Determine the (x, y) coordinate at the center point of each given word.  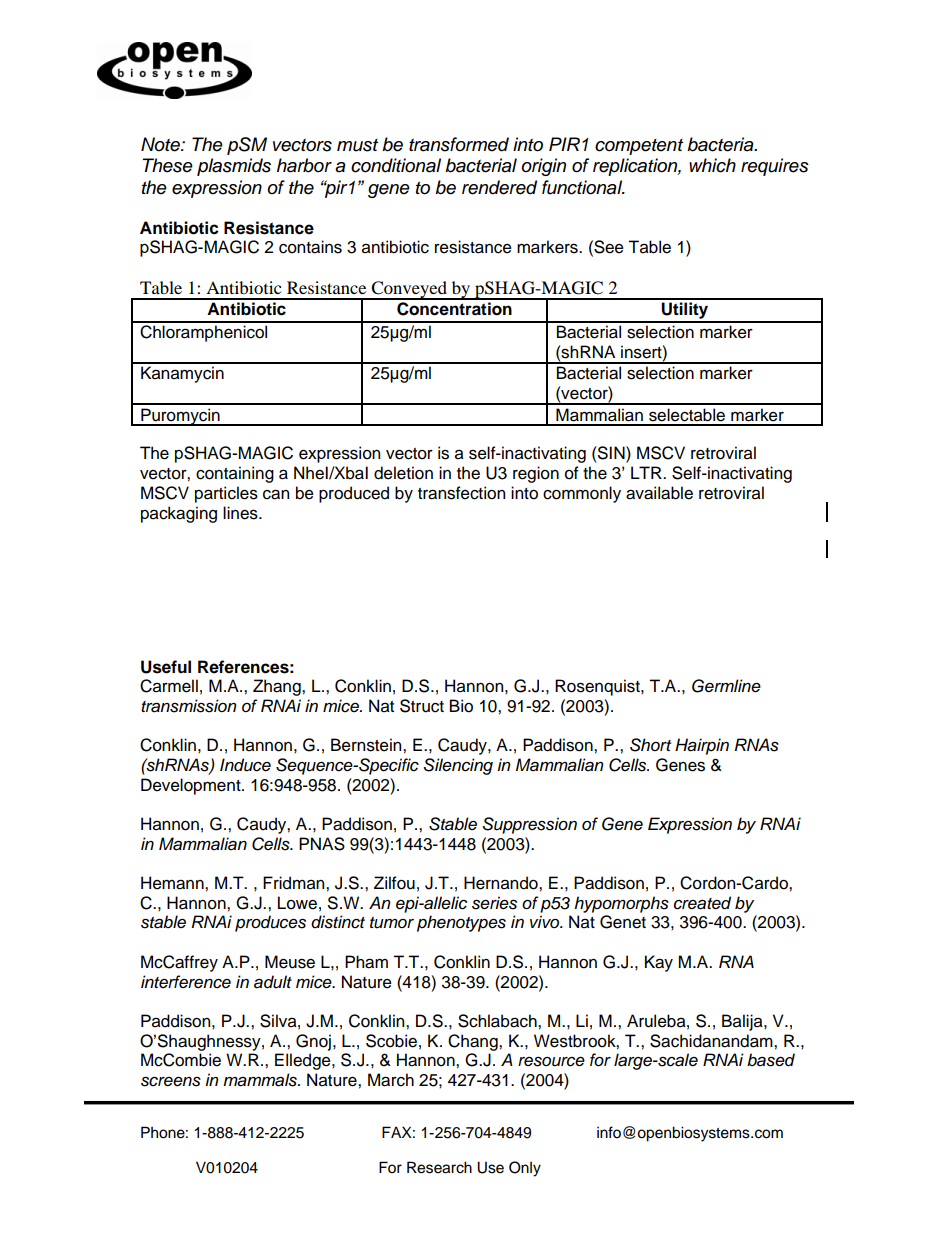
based (771, 1060)
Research (439, 1167)
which (712, 165)
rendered (499, 187)
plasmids (234, 167)
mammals (261, 1080)
